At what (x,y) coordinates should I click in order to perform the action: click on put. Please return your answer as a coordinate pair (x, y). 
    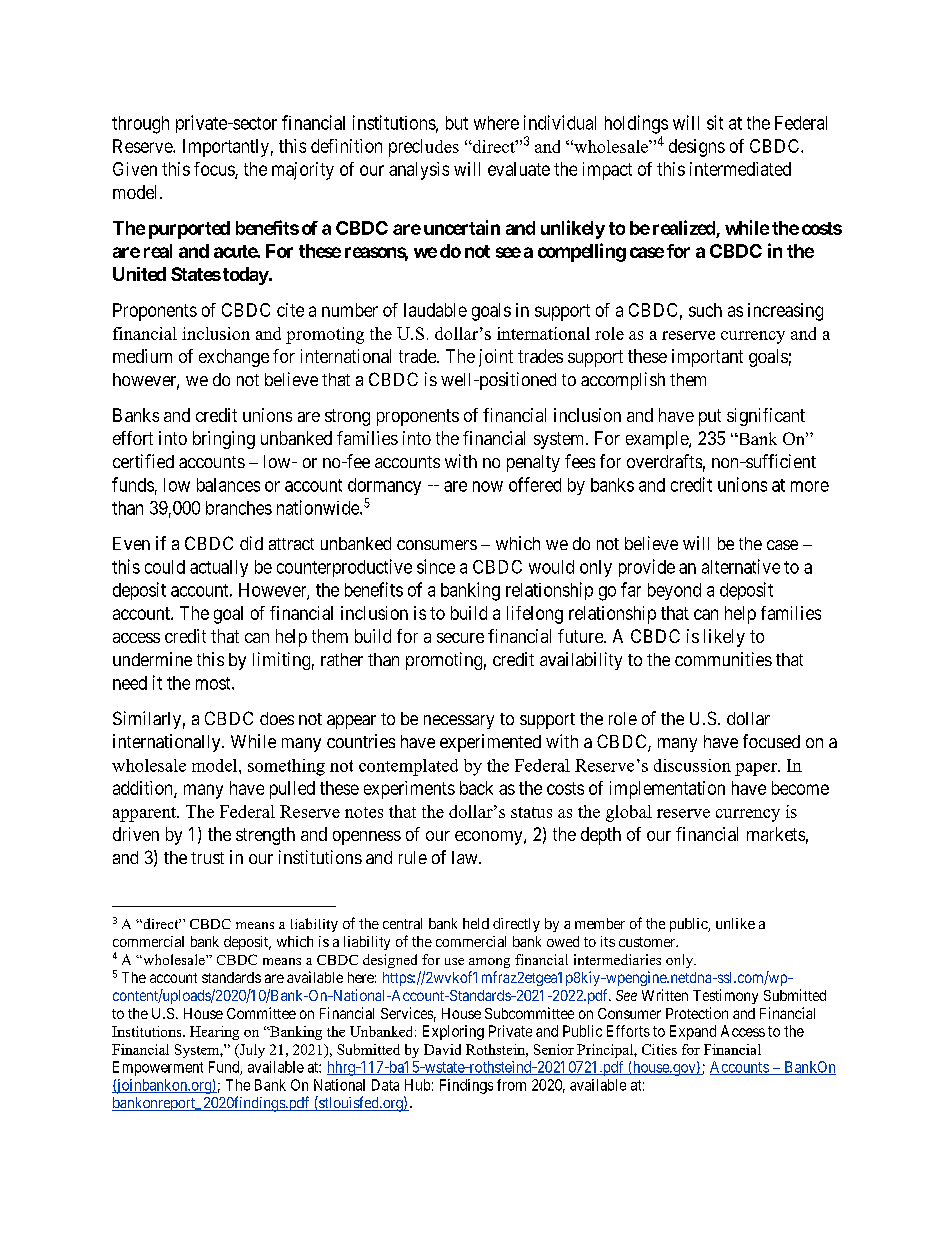
    Looking at the image, I should click on (710, 417).
